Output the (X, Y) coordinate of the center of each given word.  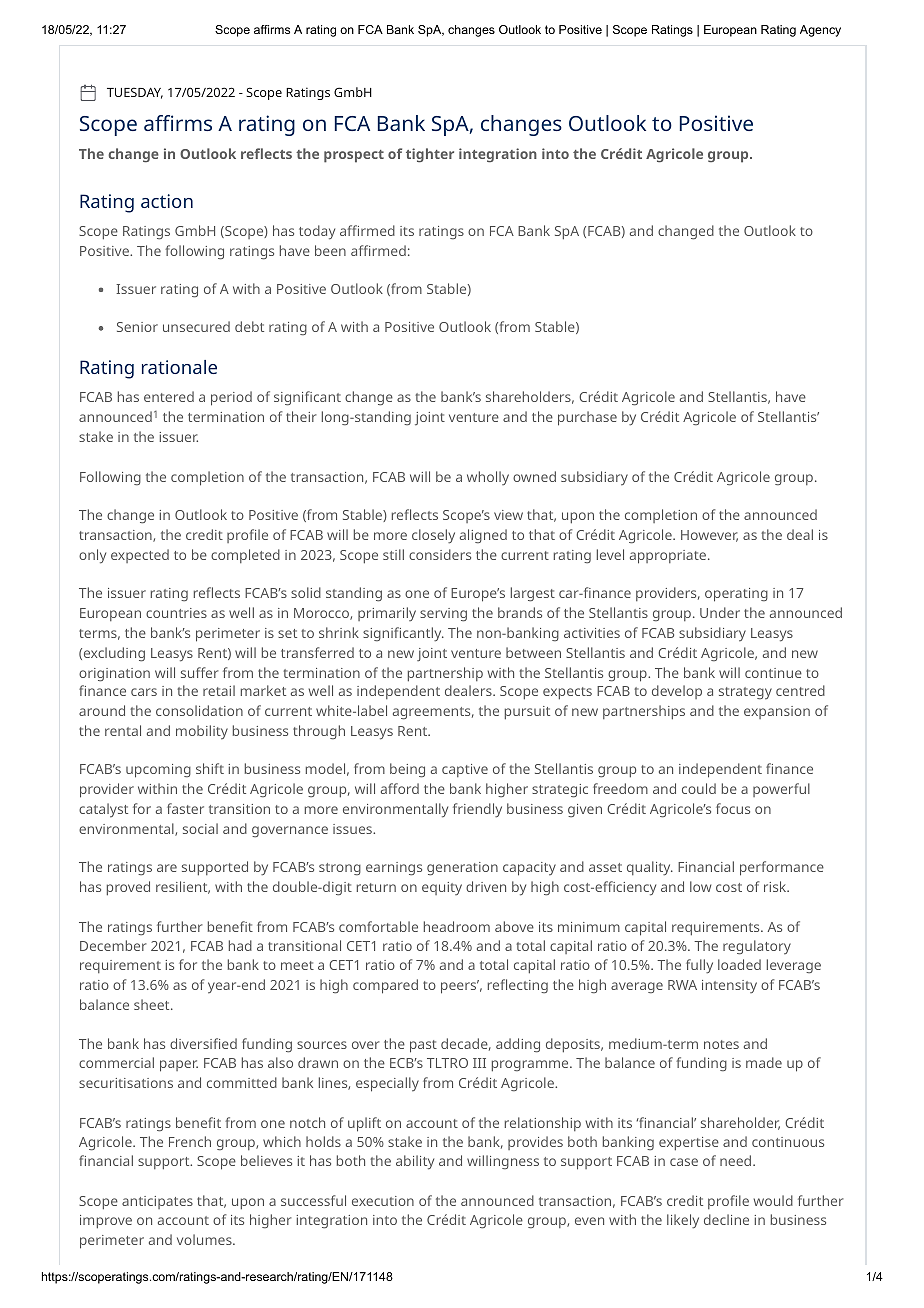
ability (415, 1162)
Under (720, 612)
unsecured (196, 326)
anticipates (157, 1202)
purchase (587, 418)
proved (128, 888)
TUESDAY (135, 93)
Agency (820, 31)
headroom (457, 926)
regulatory (757, 947)
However (709, 536)
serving (443, 615)
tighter (430, 155)
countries (176, 613)
